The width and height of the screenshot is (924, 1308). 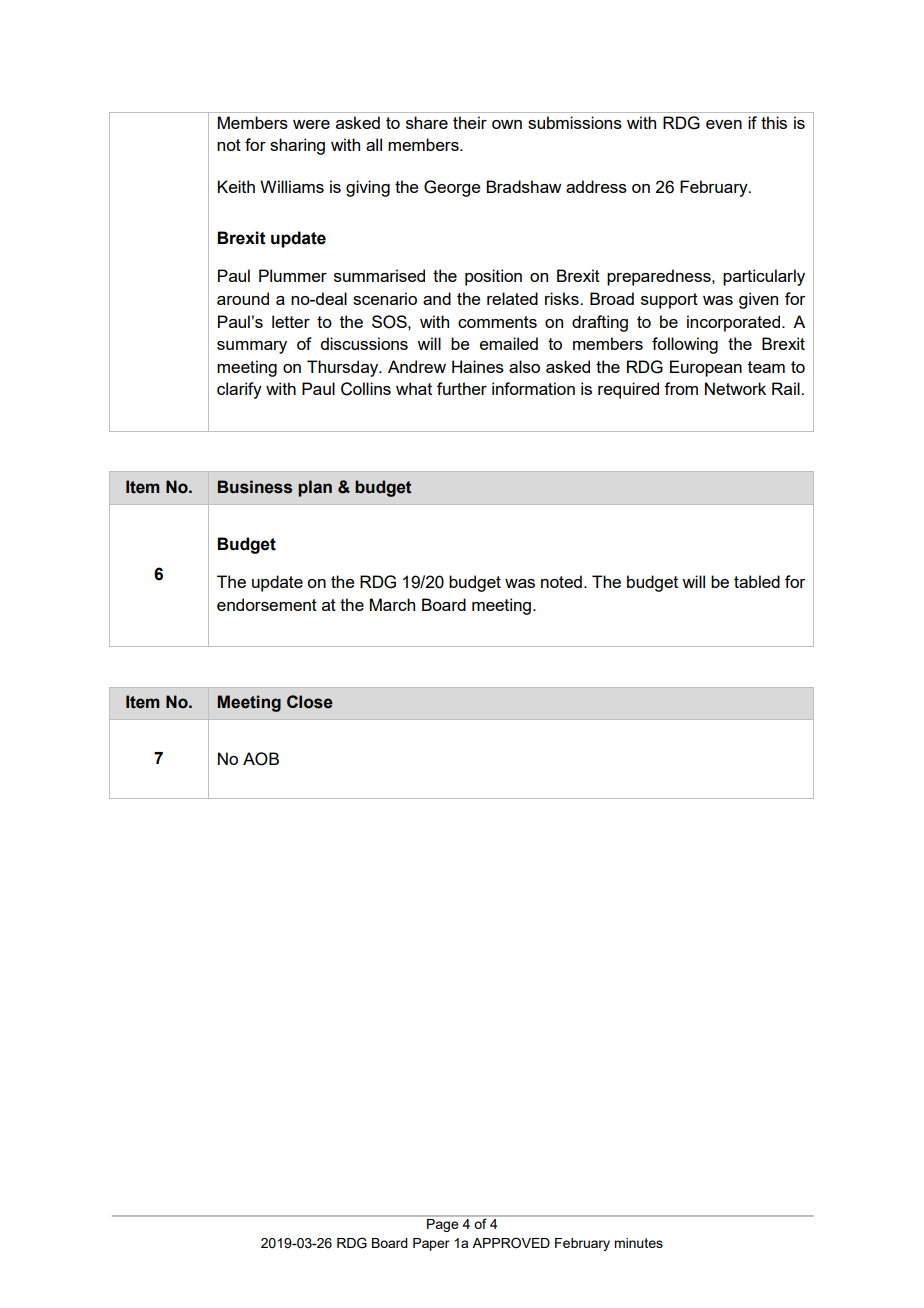 I want to click on Close, so click(x=310, y=702).
